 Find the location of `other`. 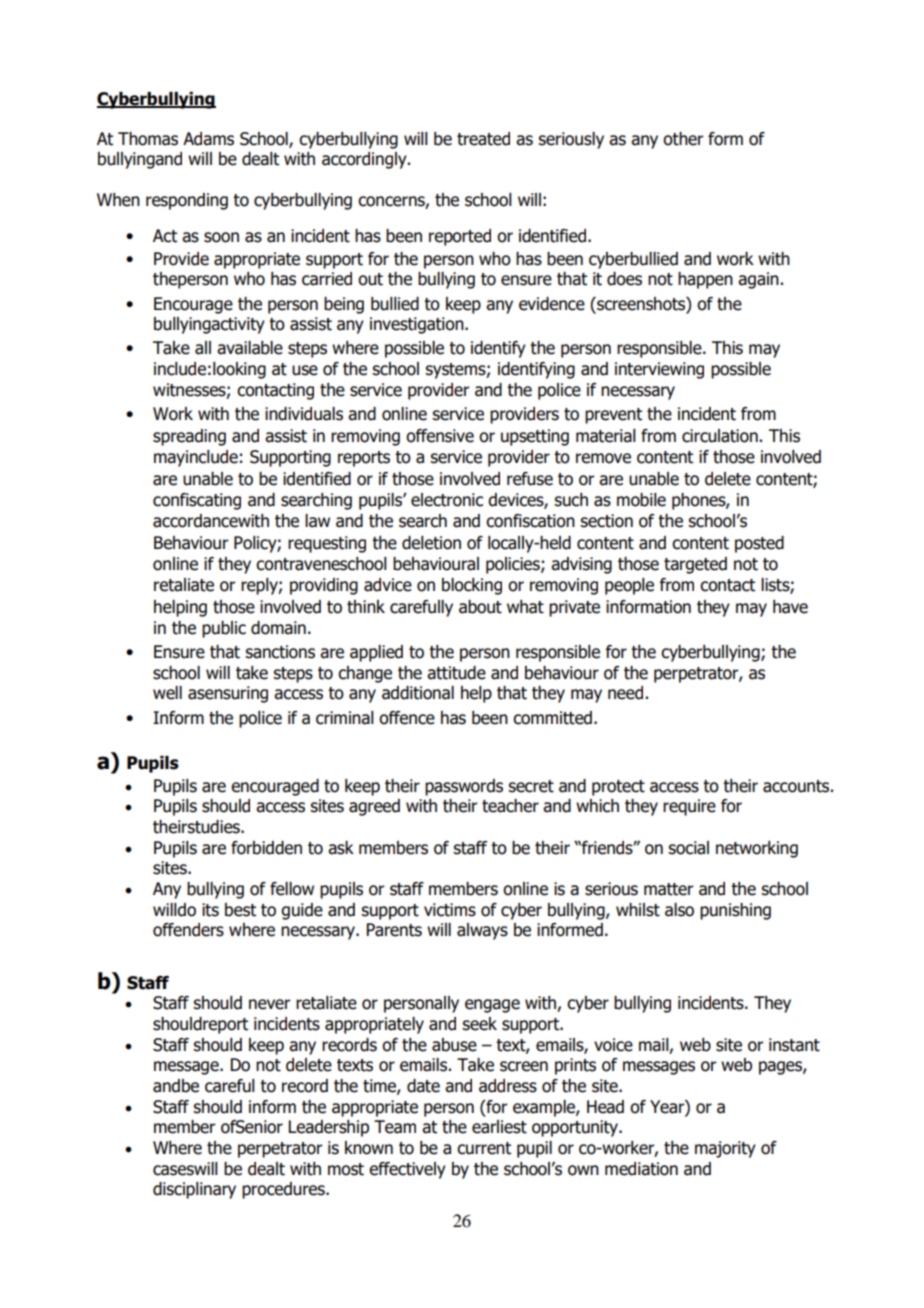

other is located at coordinates (683, 139).
